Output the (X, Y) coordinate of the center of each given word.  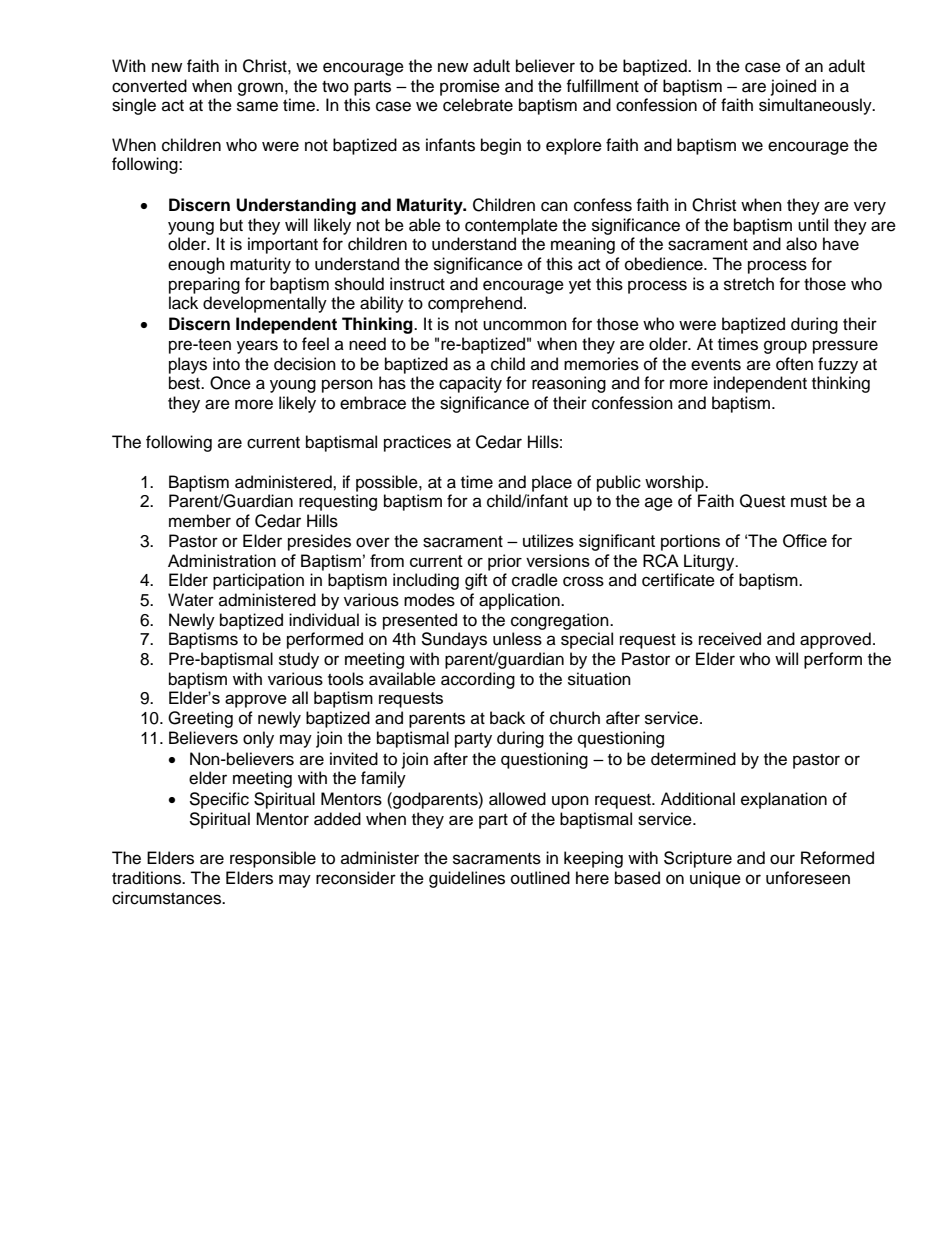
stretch (749, 284)
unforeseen (808, 878)
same (257, 106)
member (200, 521)
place (552, 483)
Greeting (200, 719)
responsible (273, 859)
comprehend (475, 304)
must (809, 502)
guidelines (467, 879)
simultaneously (816, 106)
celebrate (478, 105)
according (478, 680)
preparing (204, 285)
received (730, 639)
